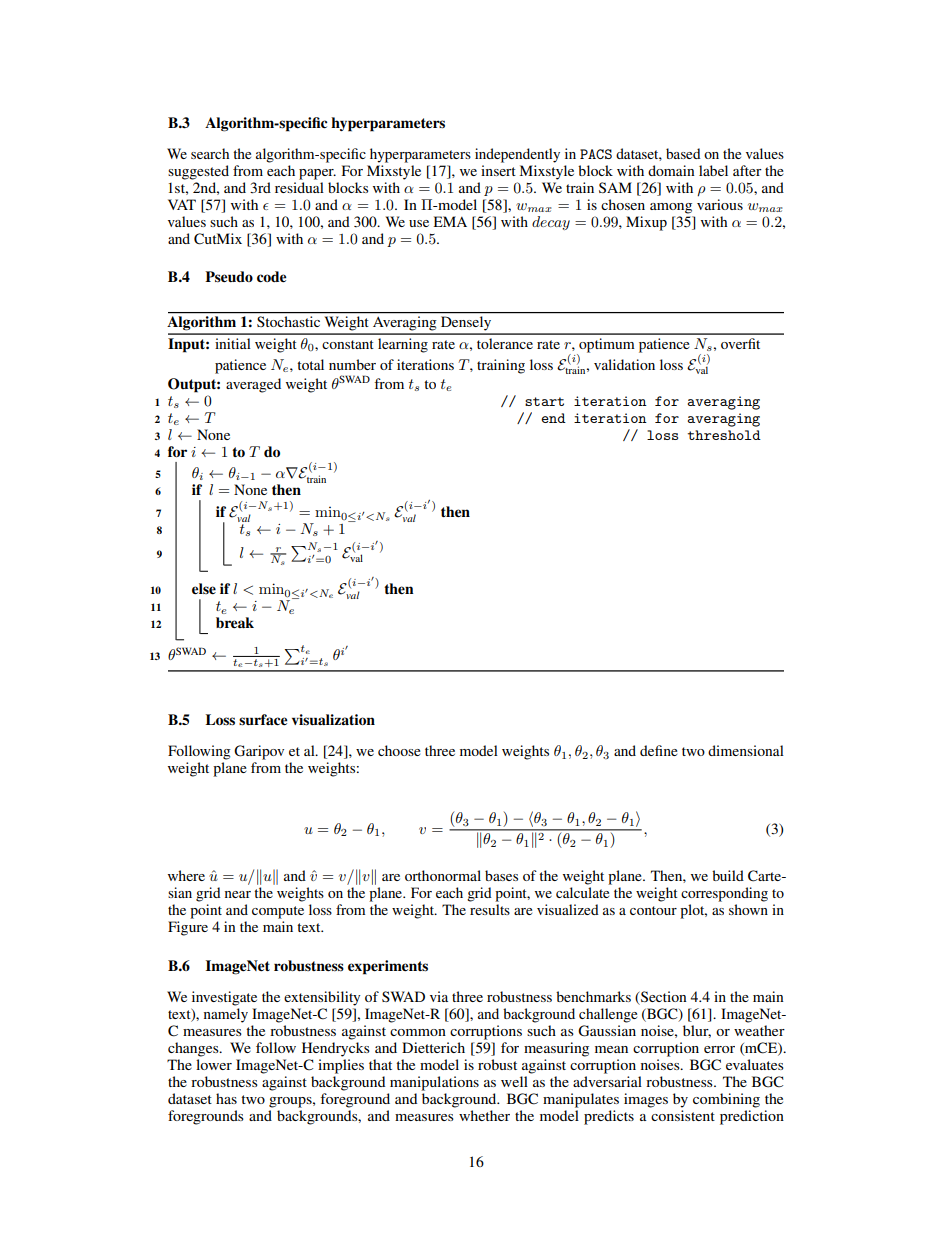  What do you see at coordinates (204, 589) in the document?
I see `else` at bounding box center [204, 589].
